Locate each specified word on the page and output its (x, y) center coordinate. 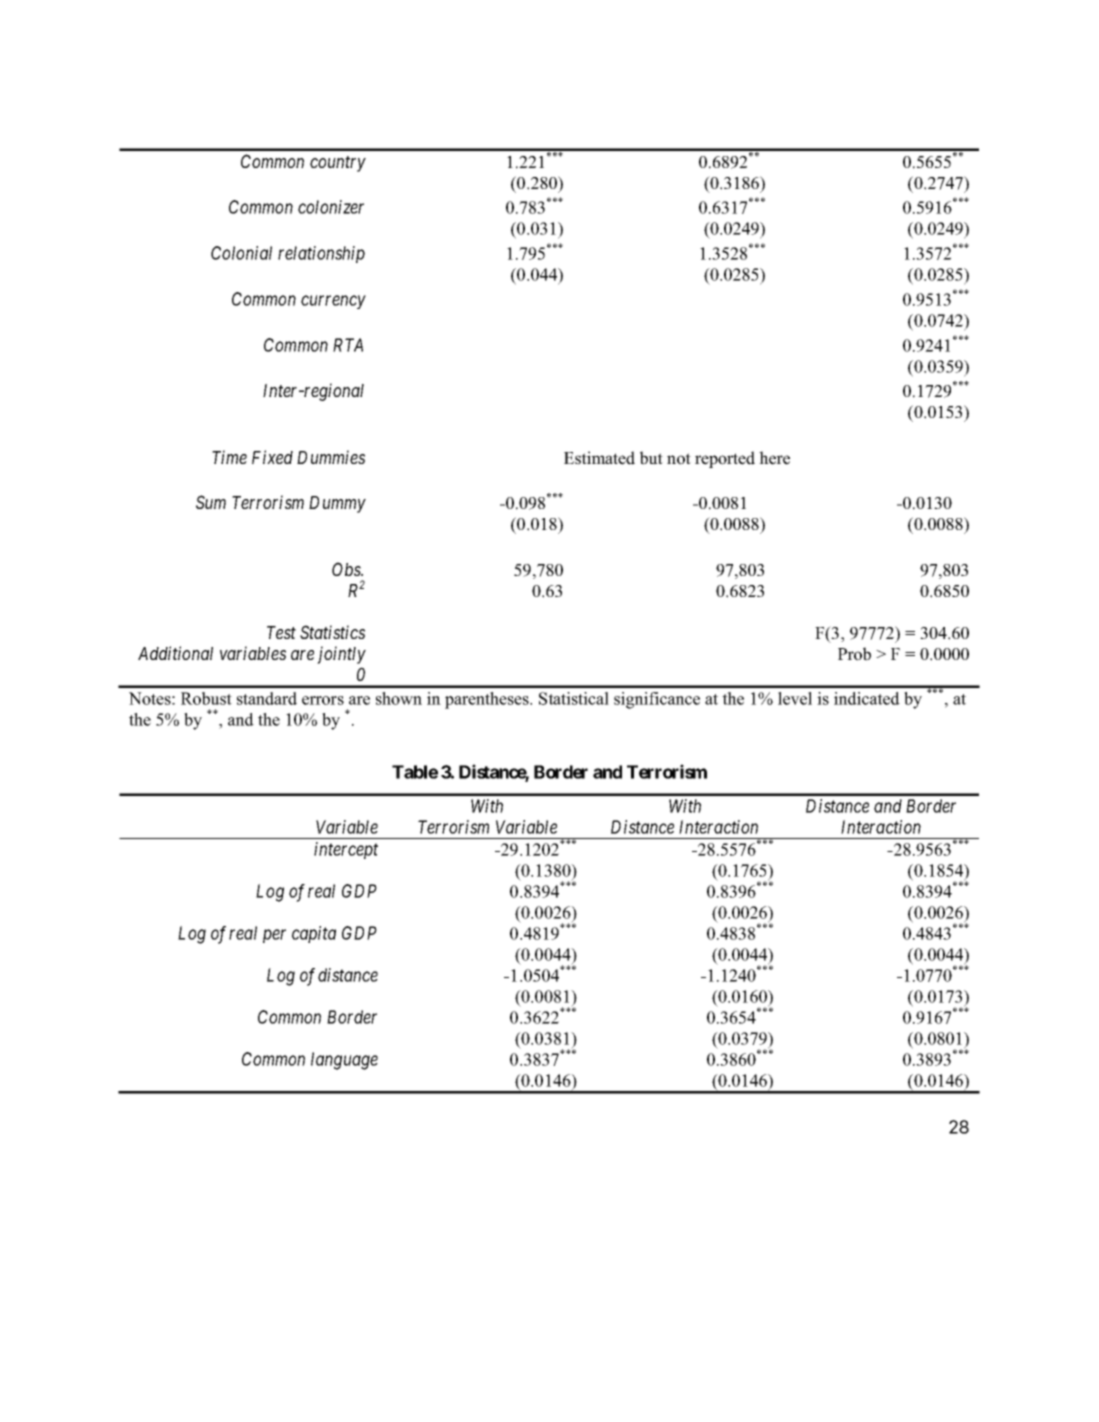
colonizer (331, 207)
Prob (854, 654)
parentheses (488, 700)
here (774, 458)
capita (314, 934)
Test (281, 632)
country (338, 164)
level (795, 698)
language (344, 1061)
